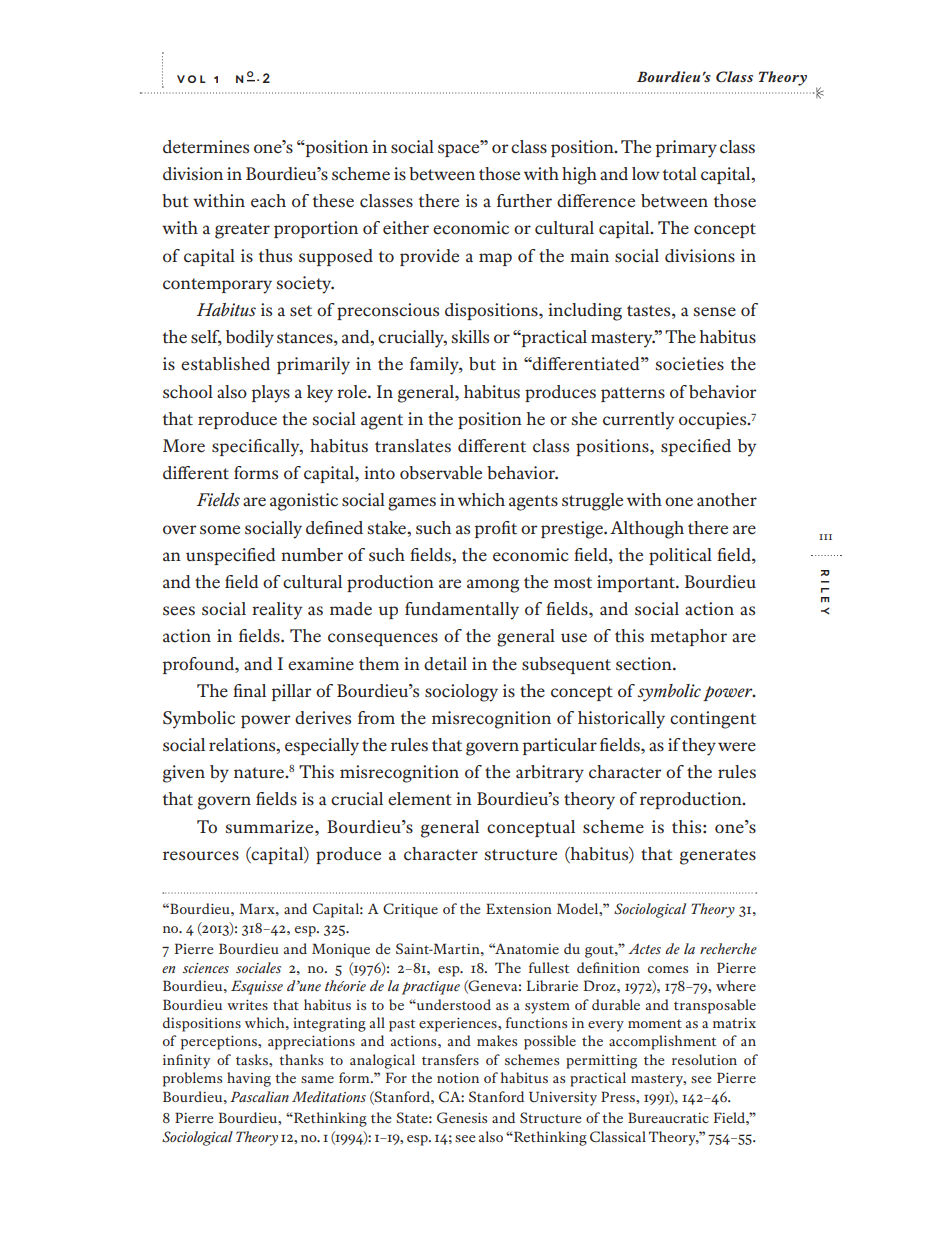 The height and width of the document is (1233, 952). What do you see at coordinates (206, 147) in the document?
I see `determines` at bounding box center [206, 147].
